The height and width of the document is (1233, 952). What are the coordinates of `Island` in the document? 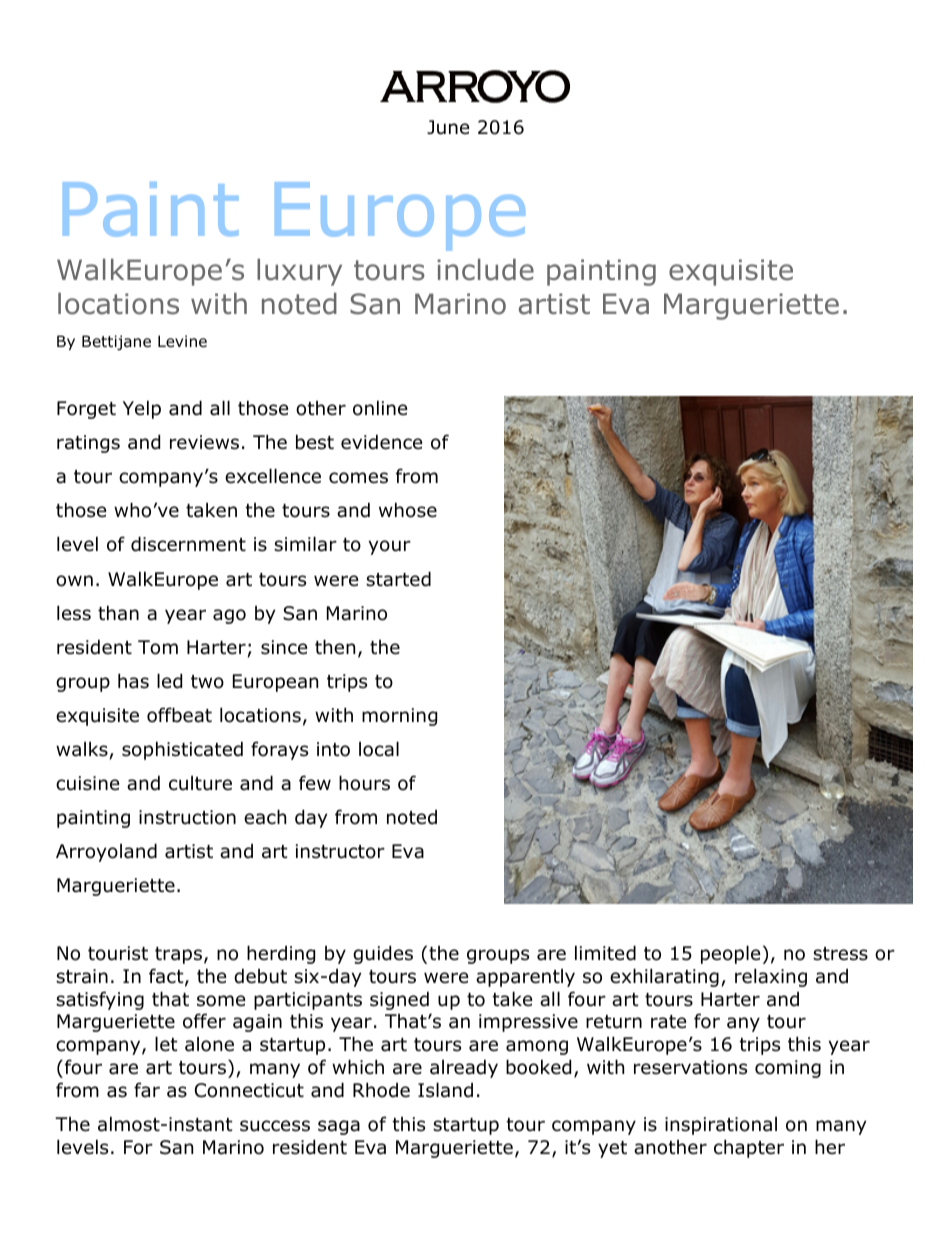 It's located at (445, 1090).
